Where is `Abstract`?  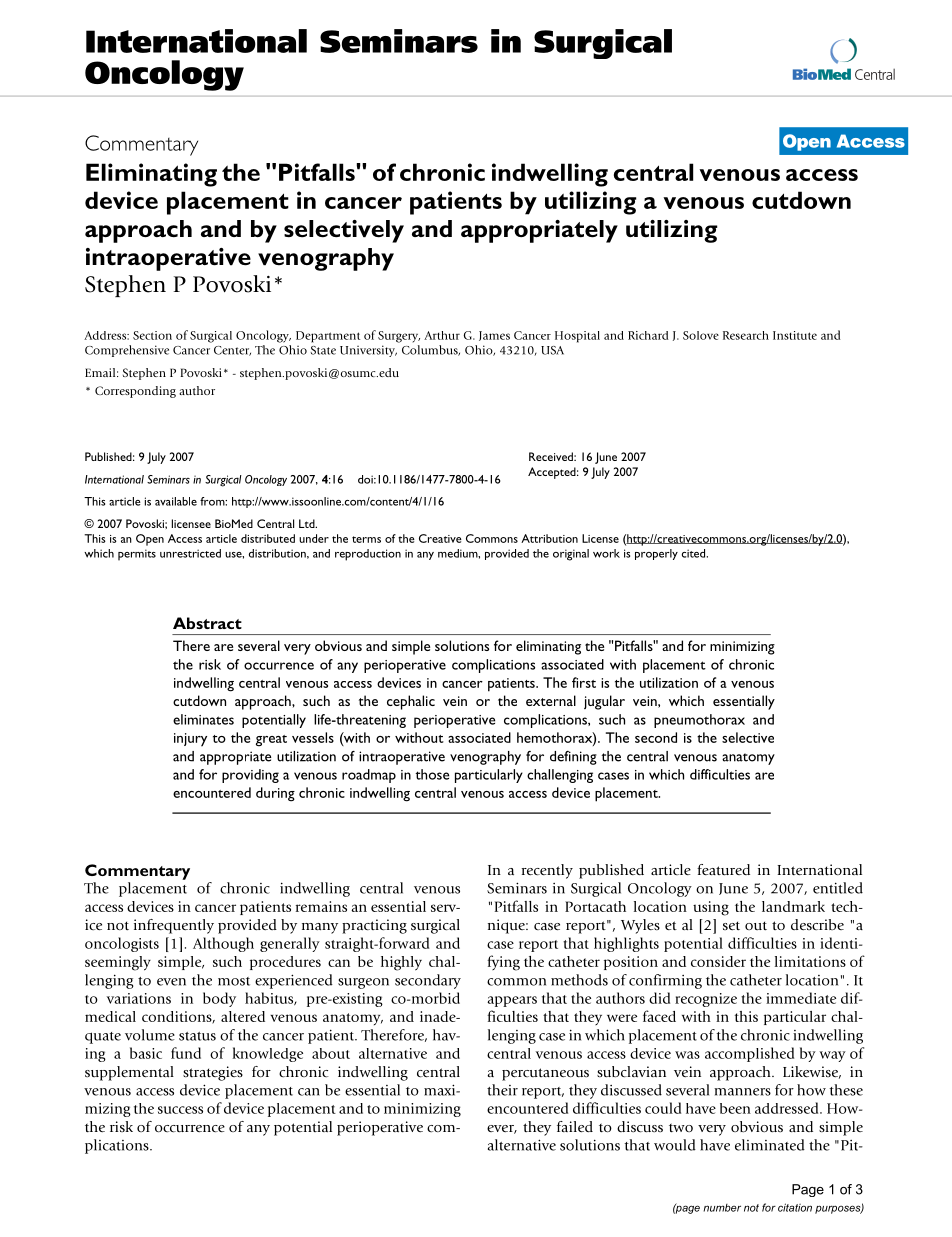
Abstract is located at coordinates (207, 623).
